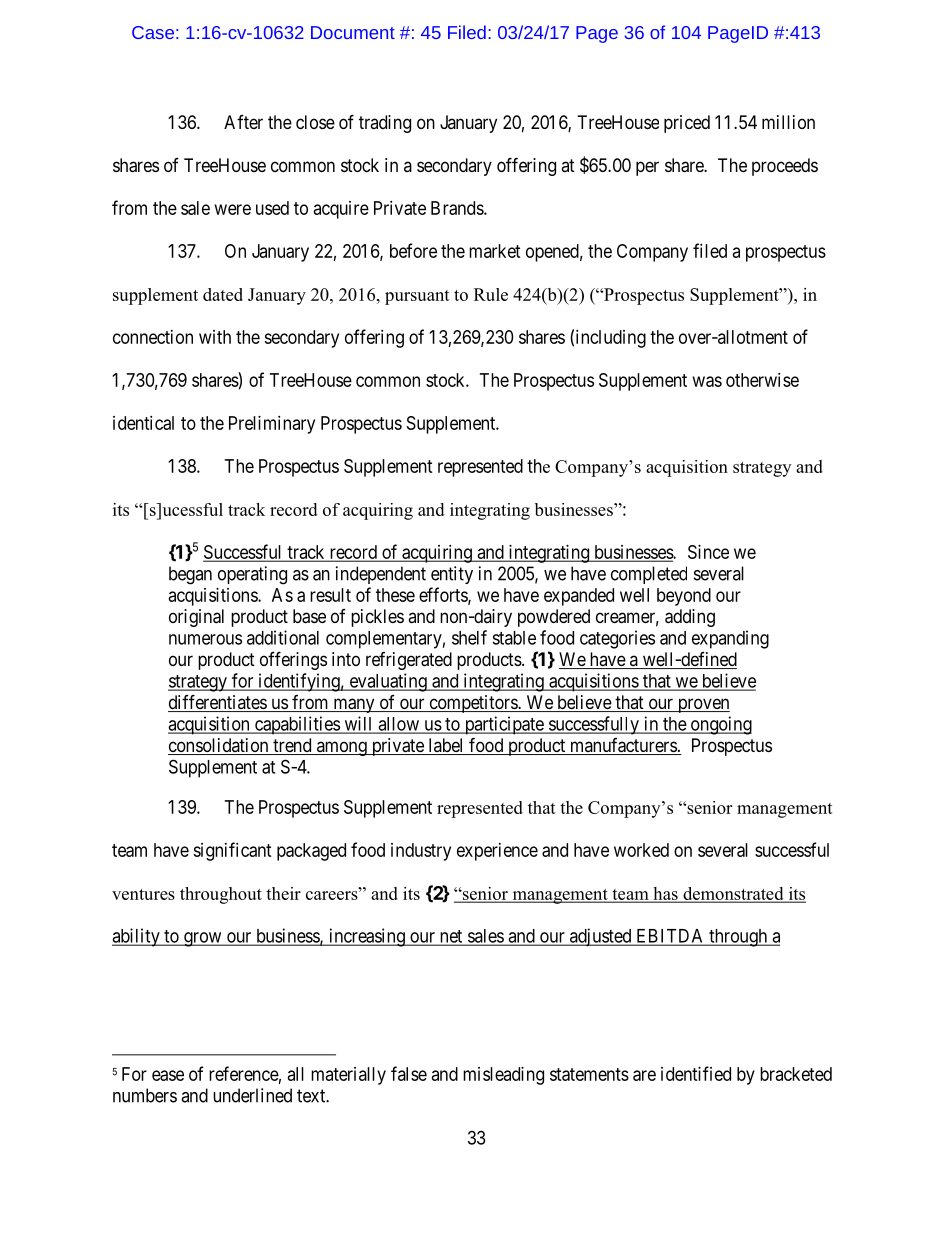 Image resolution: width=952 pixels, height=1233 pixels. Describe the element at coordinates (696, 1073) in the screenshot. I see `identified` at that location.
